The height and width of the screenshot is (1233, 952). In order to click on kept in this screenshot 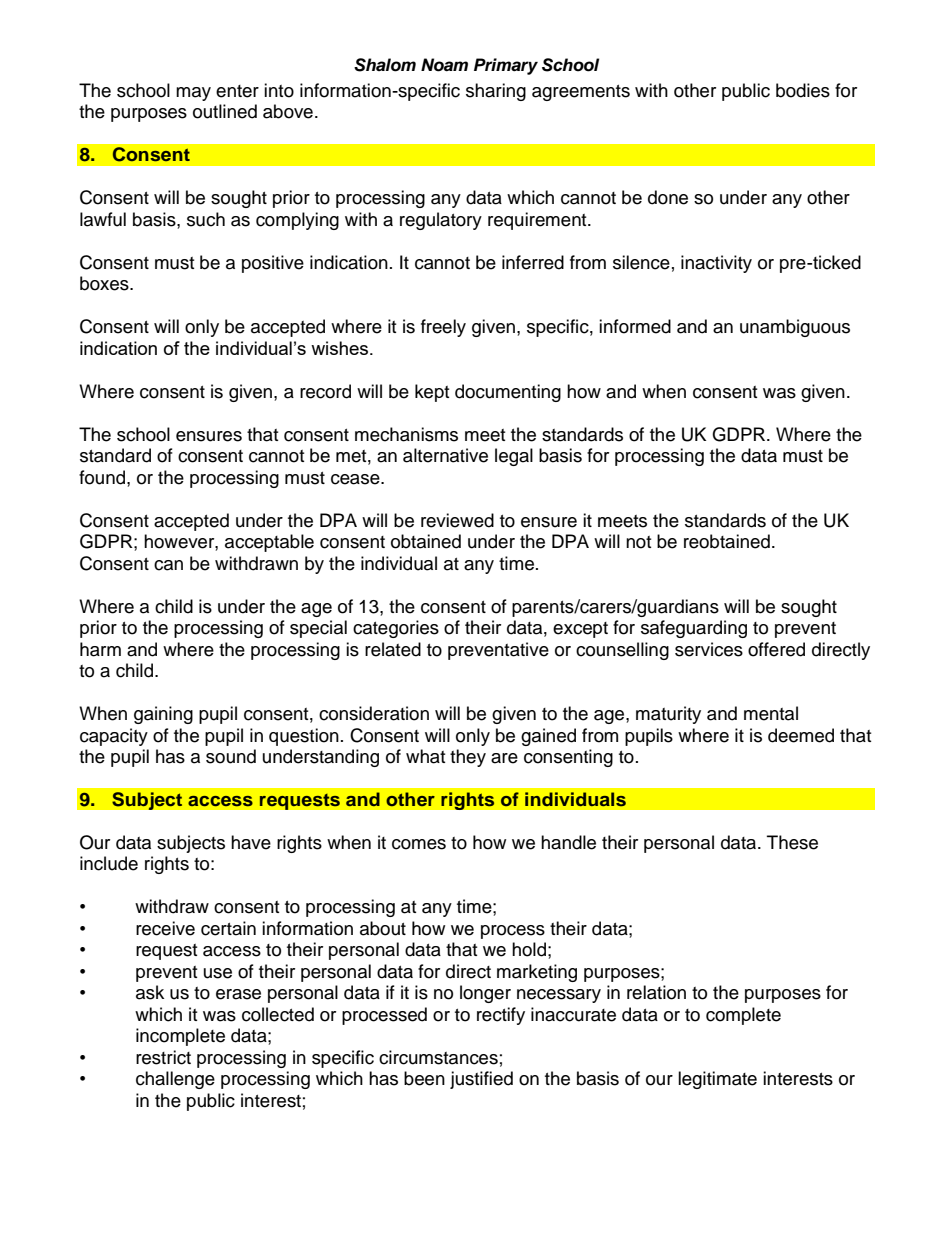, I will do `click(432, 393)`.
